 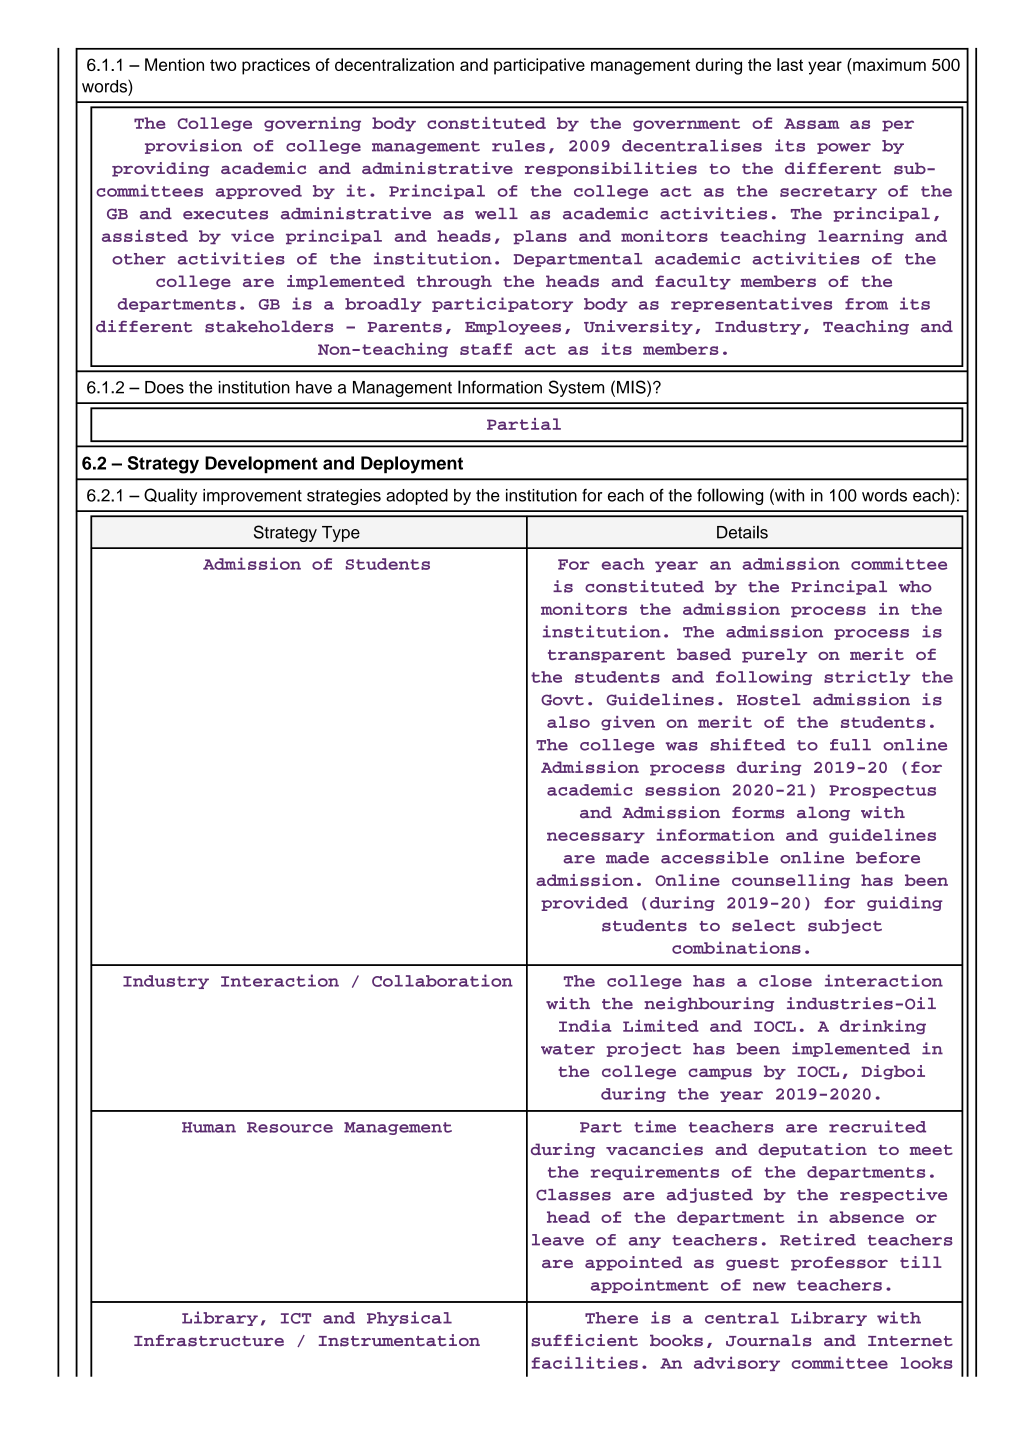 I want to click on sufficient, so click(x=584, y=1340).
